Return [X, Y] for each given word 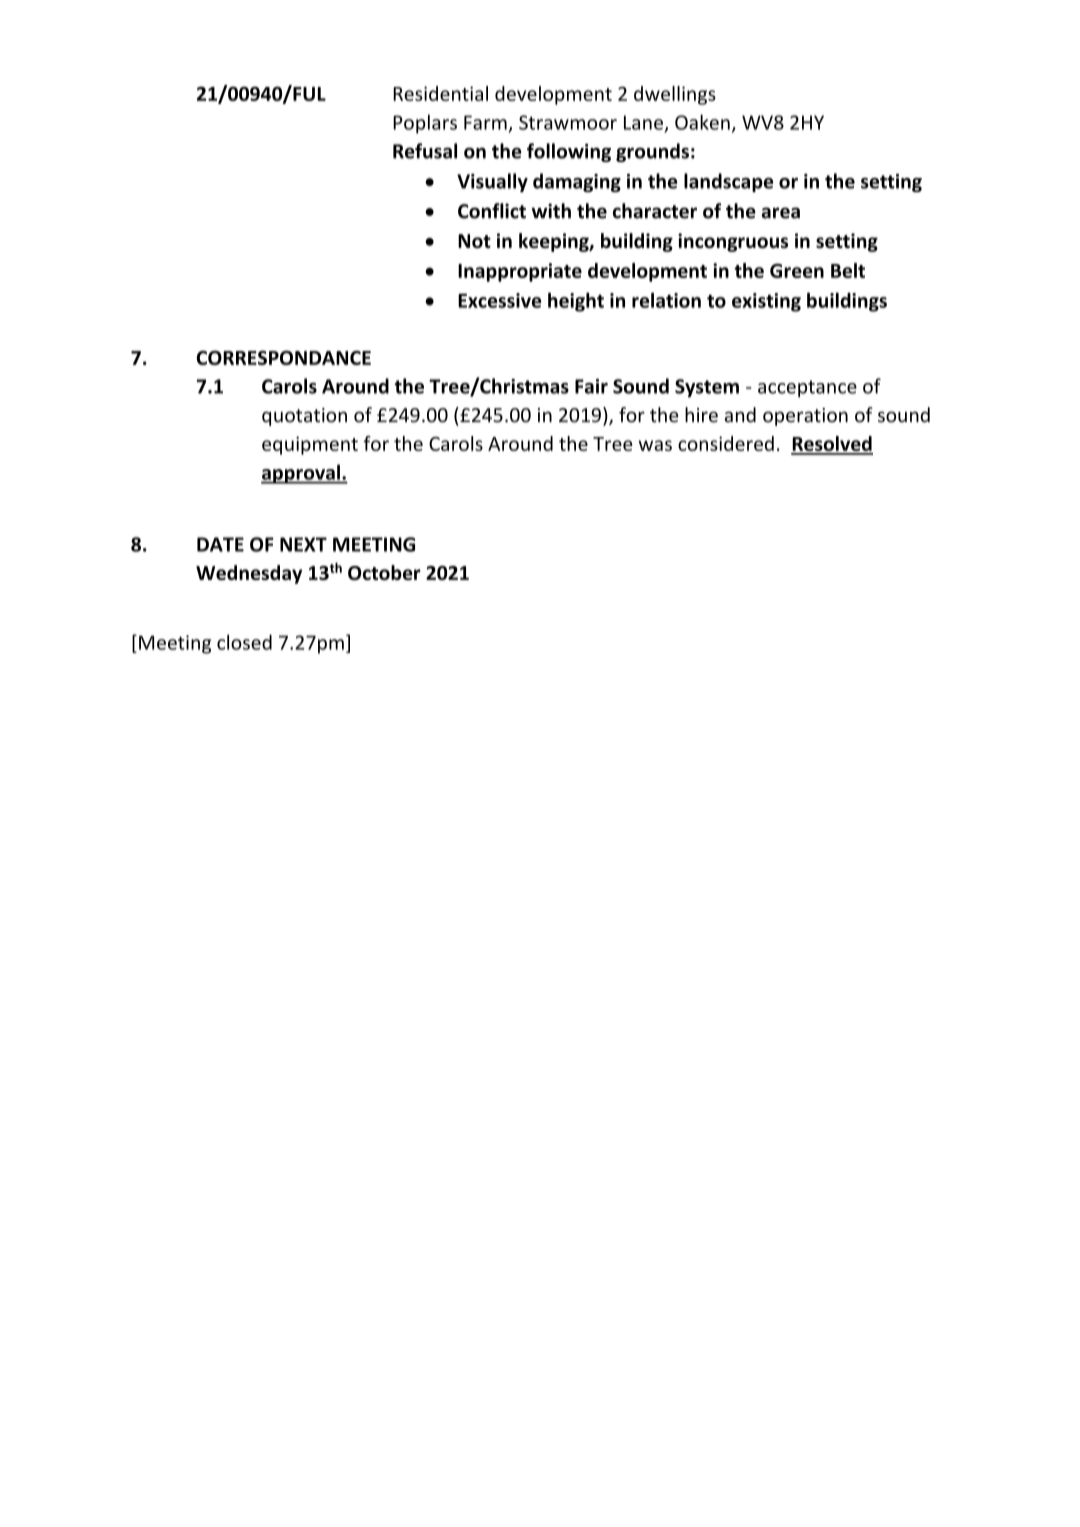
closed [244, 642]
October [384, 572]
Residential [440, 93]
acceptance [807, 388]
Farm [485, 122]
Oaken [702, 122]
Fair [591, 386]
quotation [304, 417]
